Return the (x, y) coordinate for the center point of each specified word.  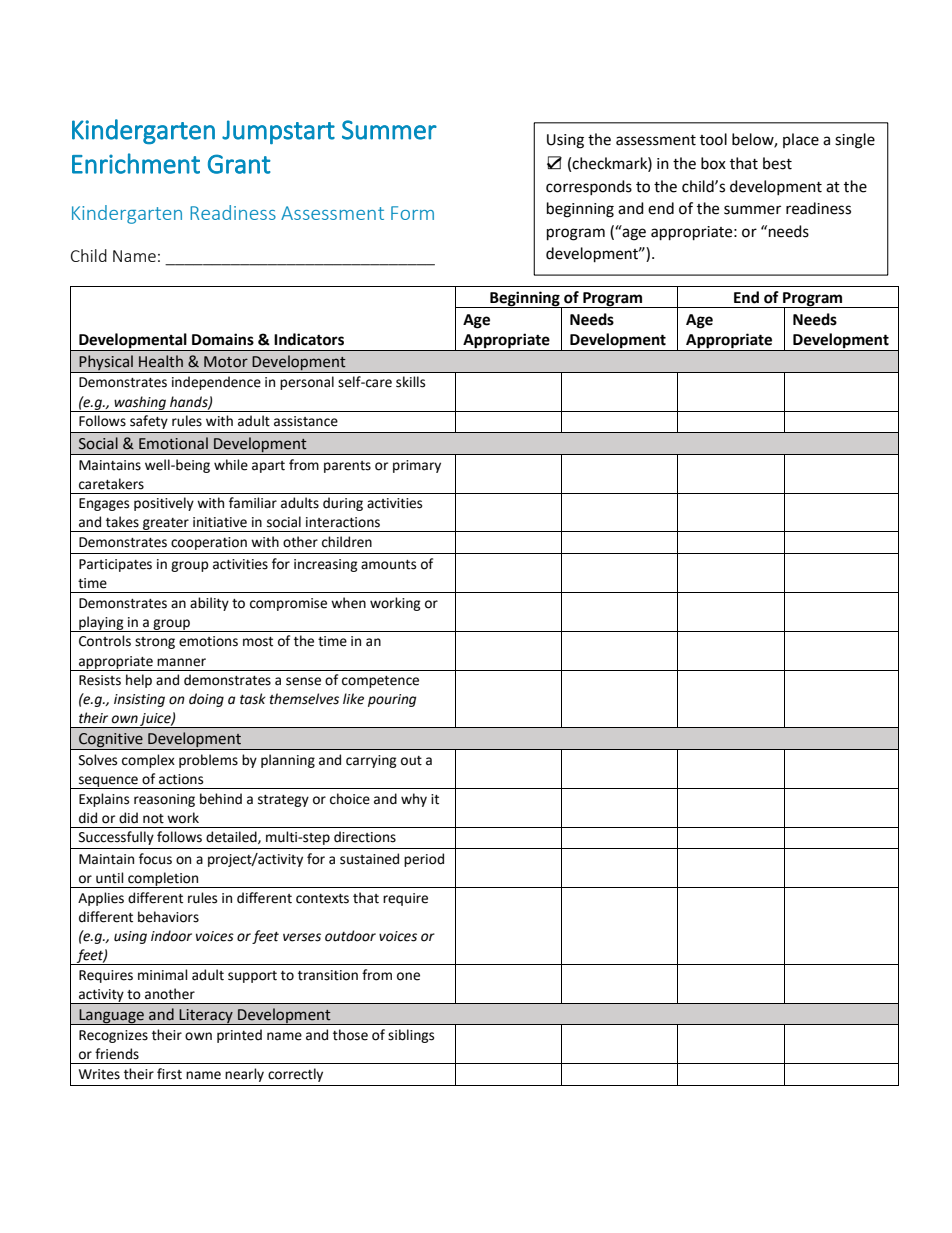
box (713, 163)
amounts (388, 565)
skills (410, 382)
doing (206, 700)
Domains (223, 339)
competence (380, 682)
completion (163, 880)
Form (412, 213)
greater (166, 525)
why (414, 800)
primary (417, 466)
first (169, 1074)
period (424, 860)
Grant (239, 164)
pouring (392, 700)
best (777, 163)
